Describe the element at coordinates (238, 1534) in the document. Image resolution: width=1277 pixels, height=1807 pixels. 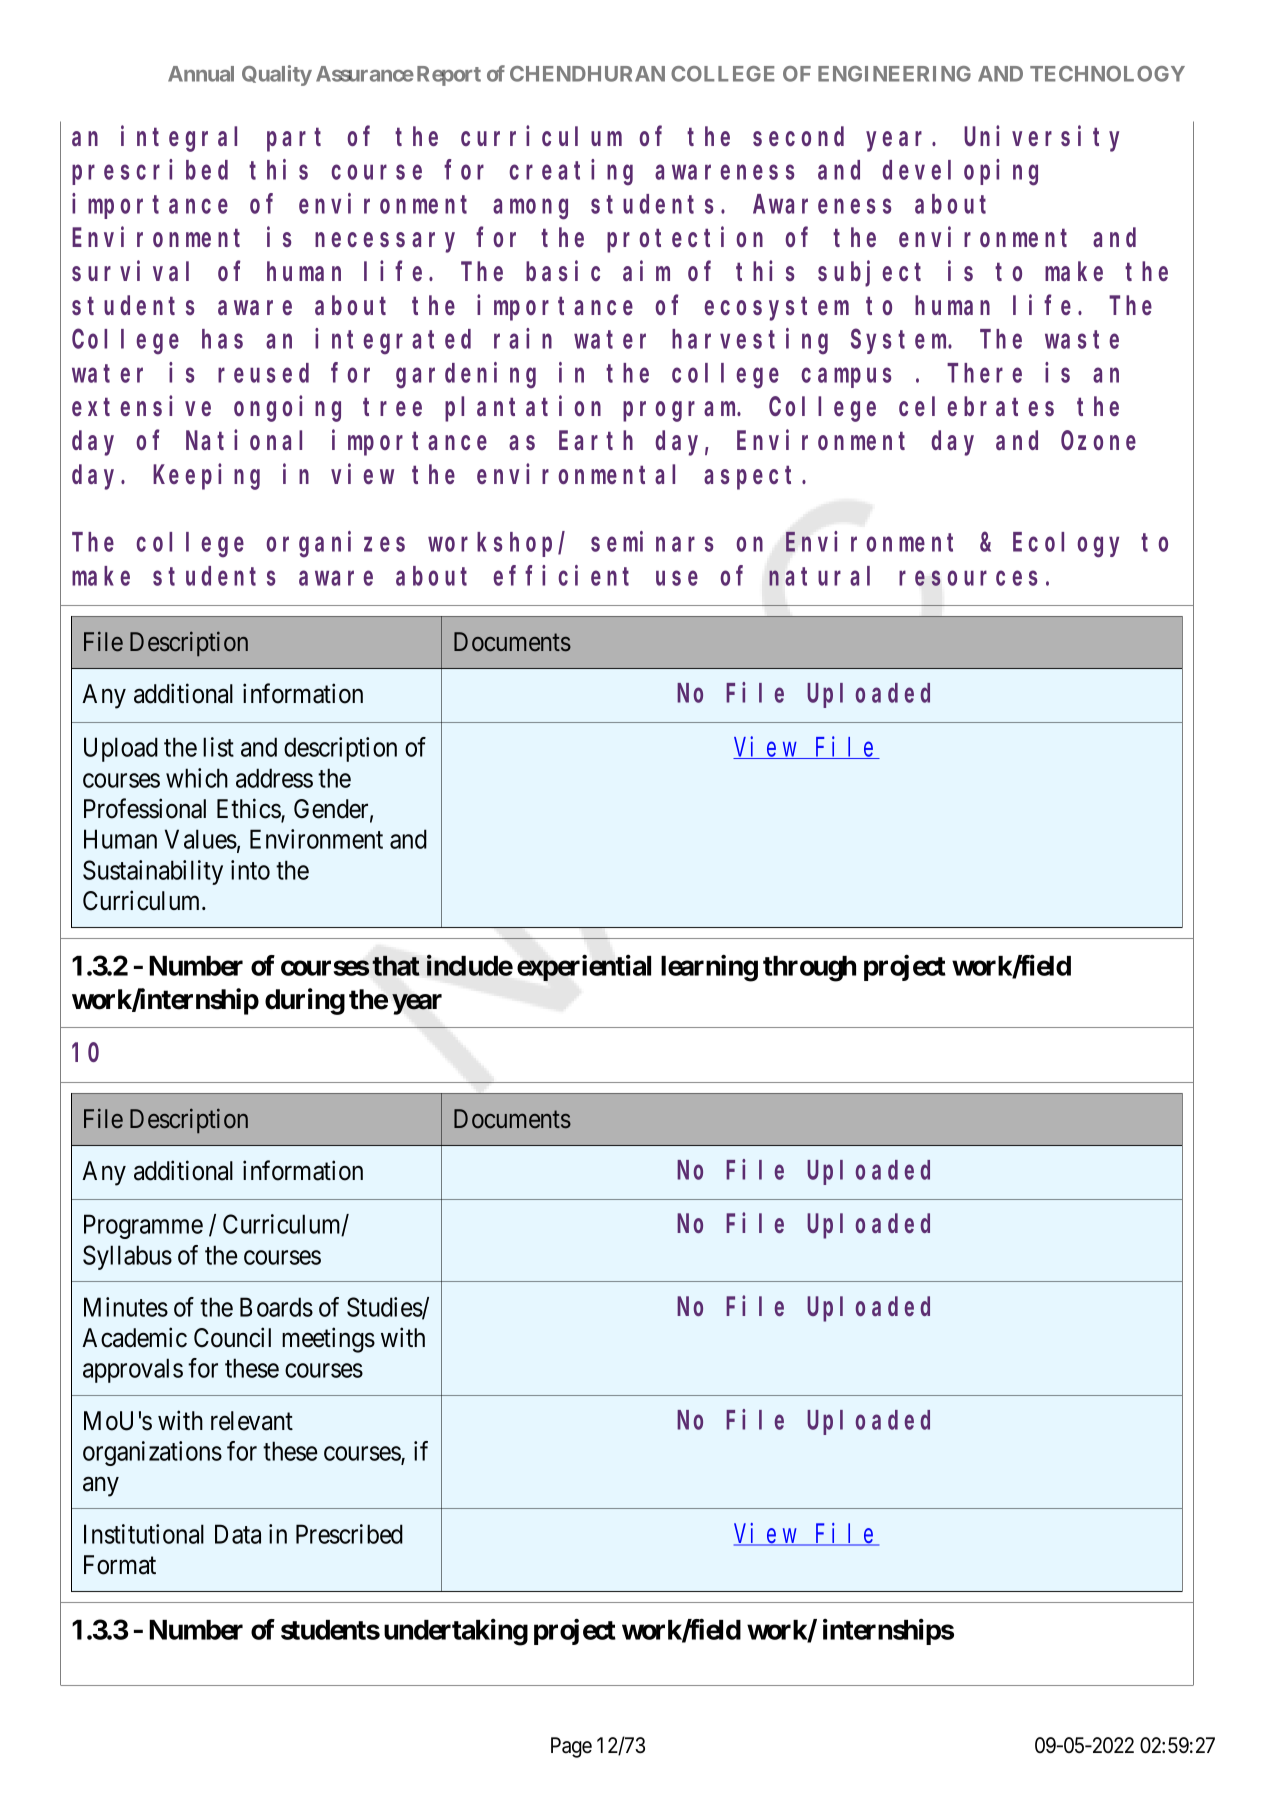
I see `Data` at that location.
